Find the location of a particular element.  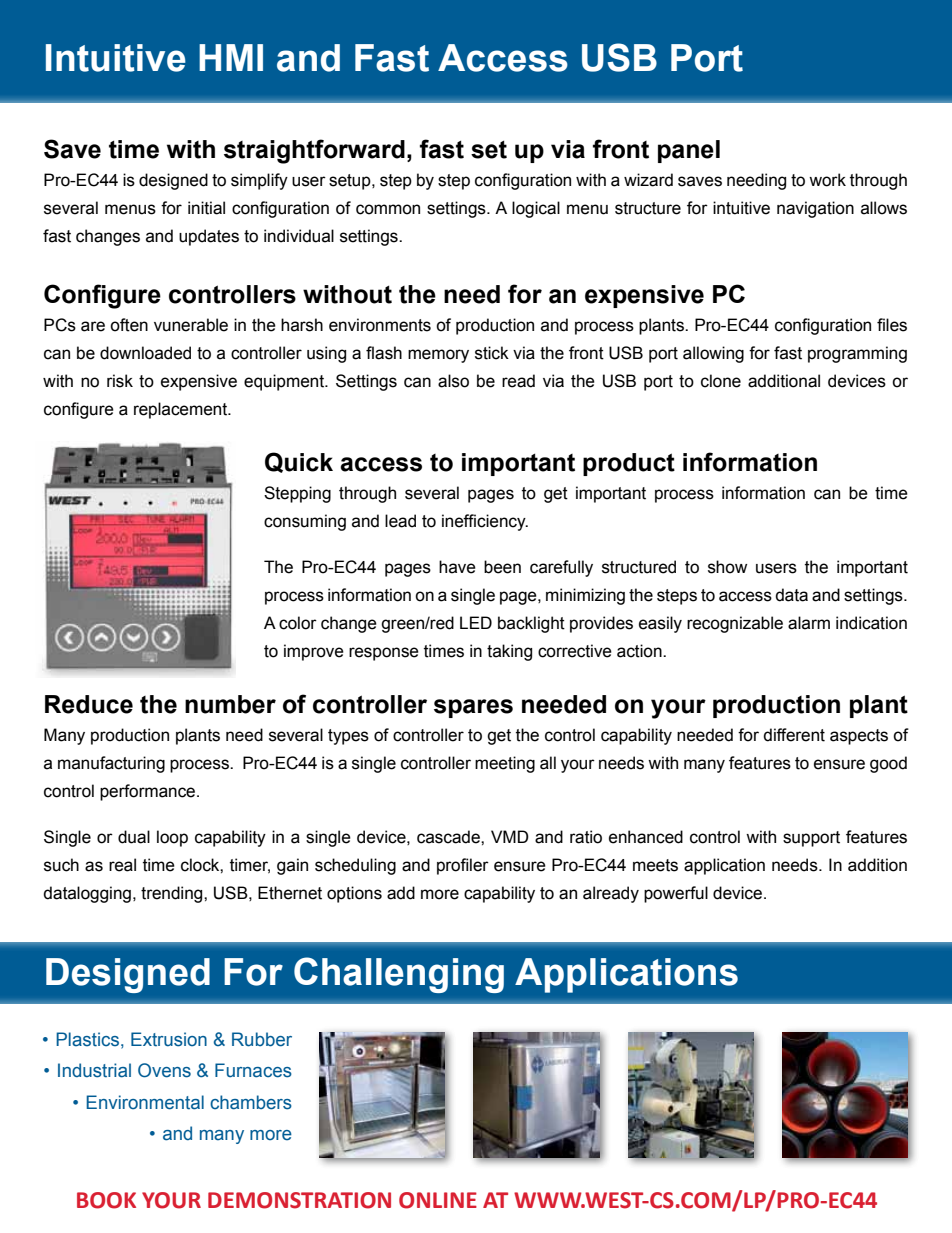

cascade is located at coordinates (449, 837).
